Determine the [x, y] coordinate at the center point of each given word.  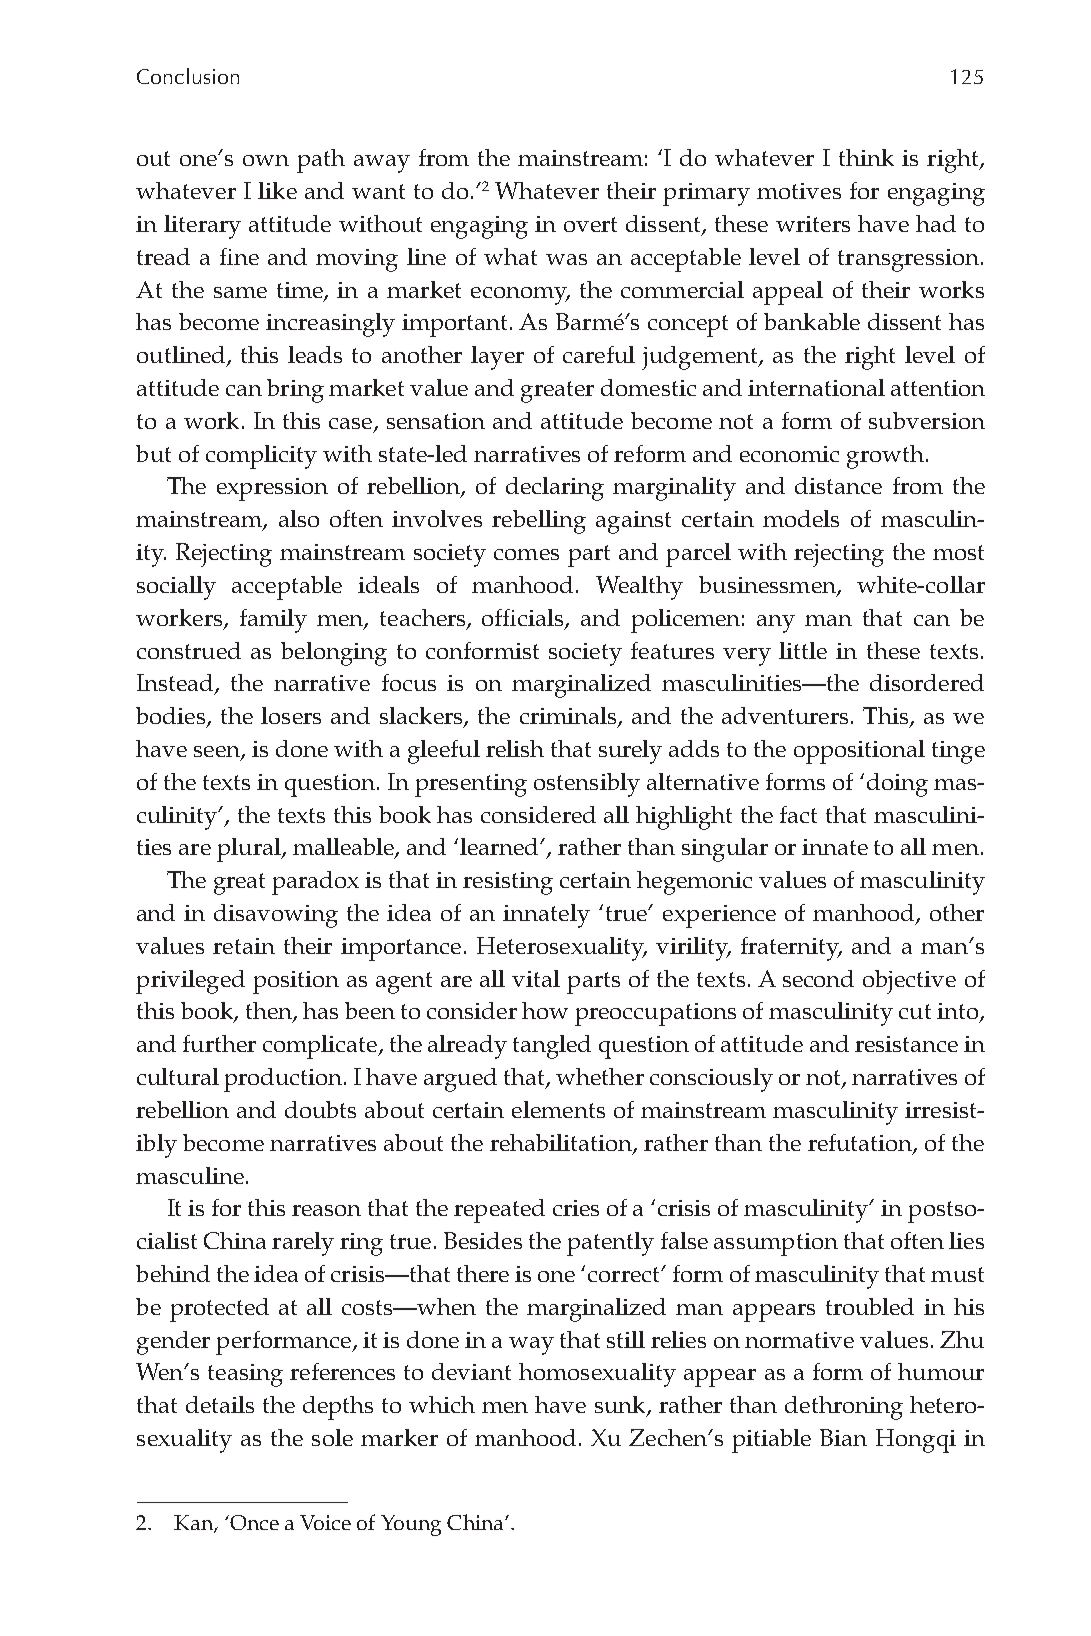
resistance [906, 1044]
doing [897, 785]
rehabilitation [562, 1144]
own [266, 160]
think [866, 157]
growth [885, 457]
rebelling [539, 522]
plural [250, 850]
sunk [621, 1406]
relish [515, 748]
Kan [194, 1524]
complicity [261, 457]
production [284, 1080]
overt [590, 224]
